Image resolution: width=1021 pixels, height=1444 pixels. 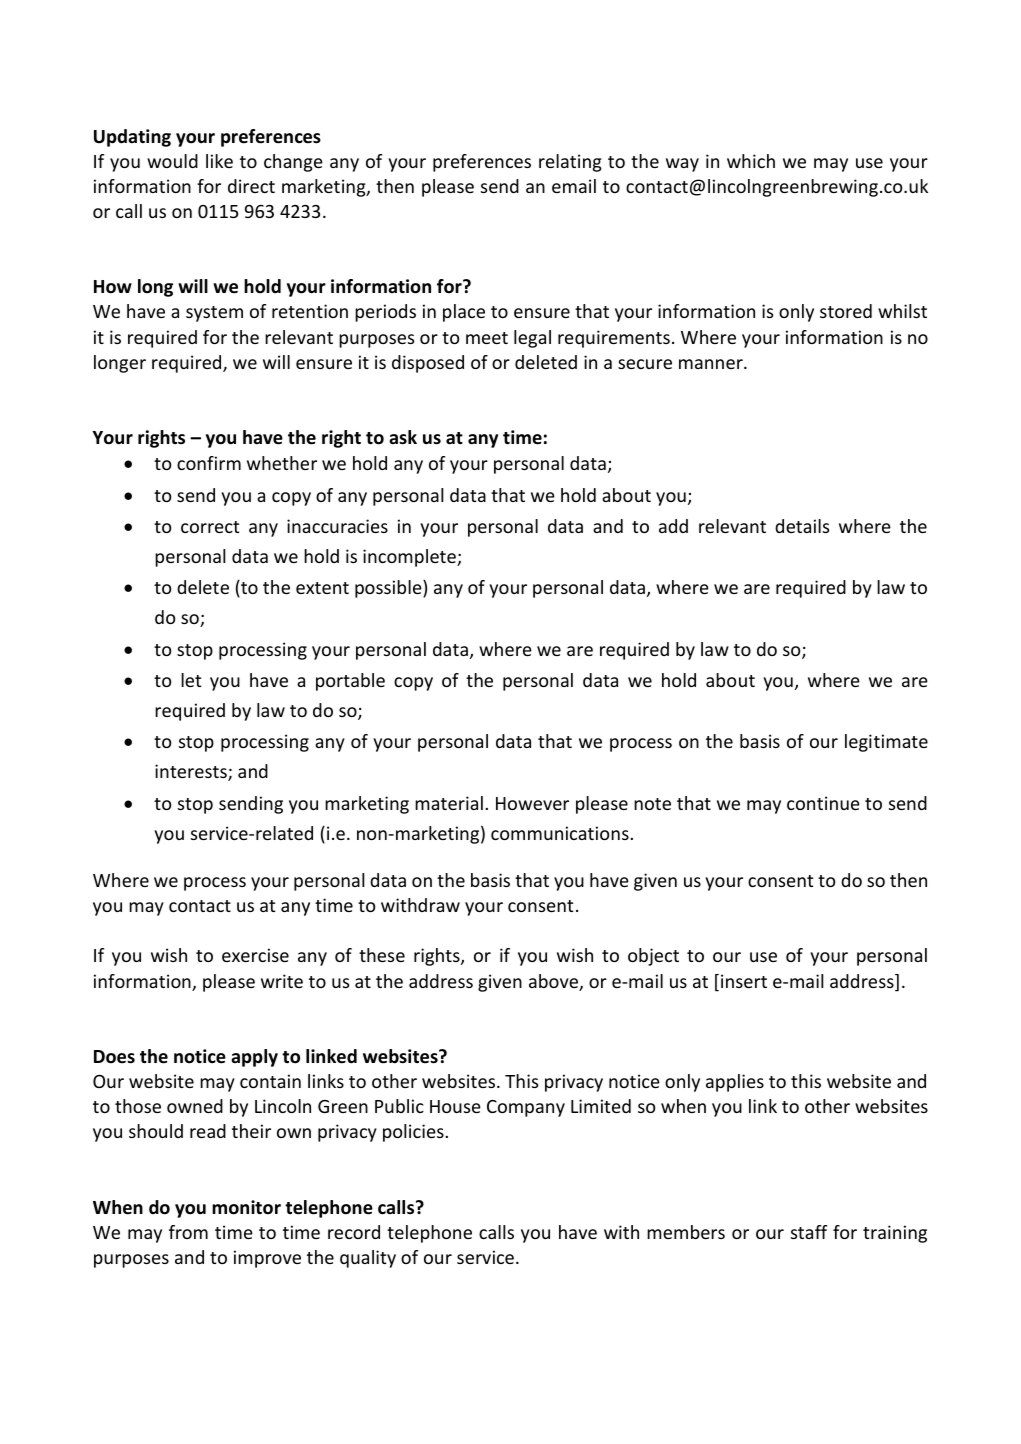 I want to click on However, so click(x=532, y=803).
